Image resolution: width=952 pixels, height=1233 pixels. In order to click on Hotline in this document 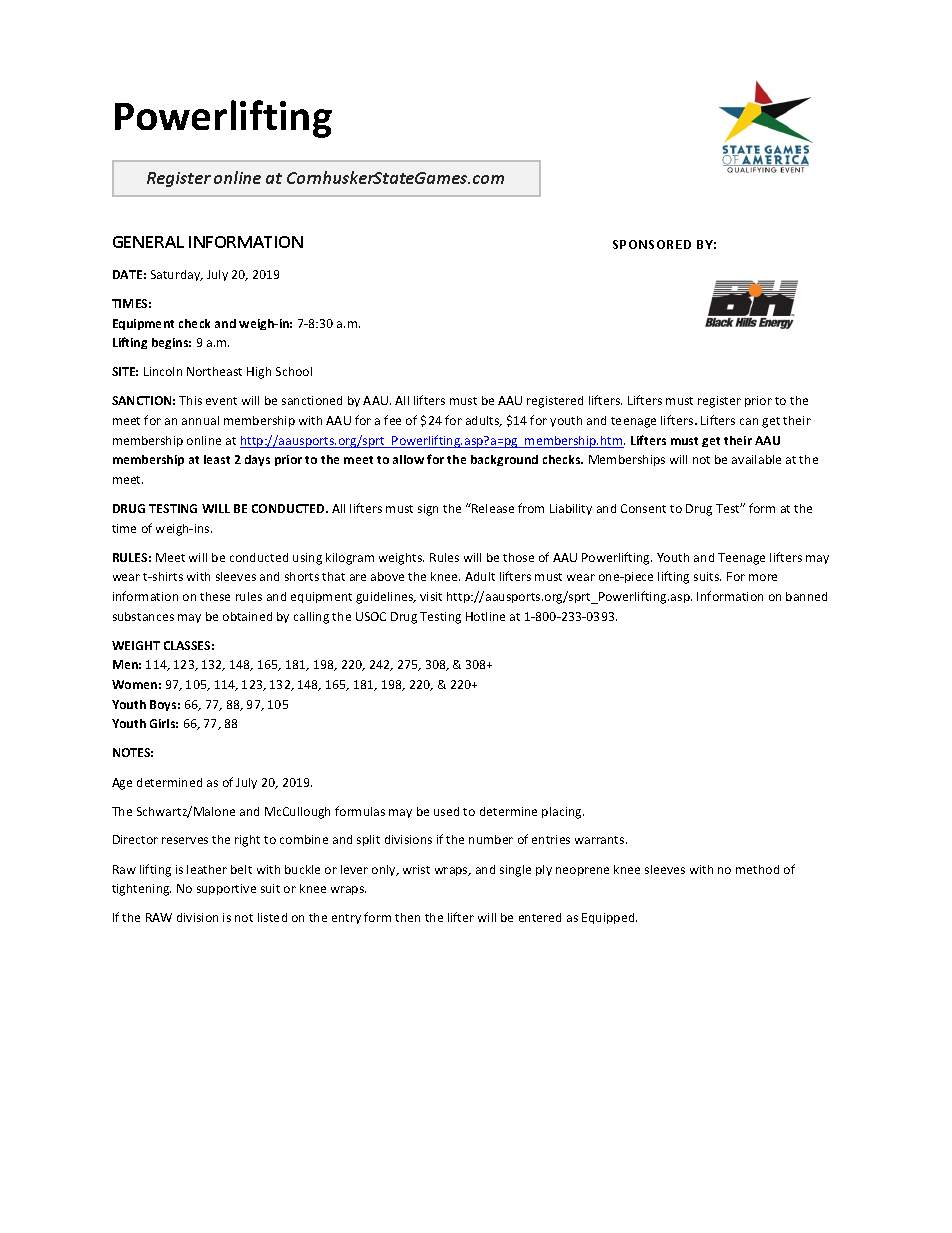, I will do `click(485, 616)`.
